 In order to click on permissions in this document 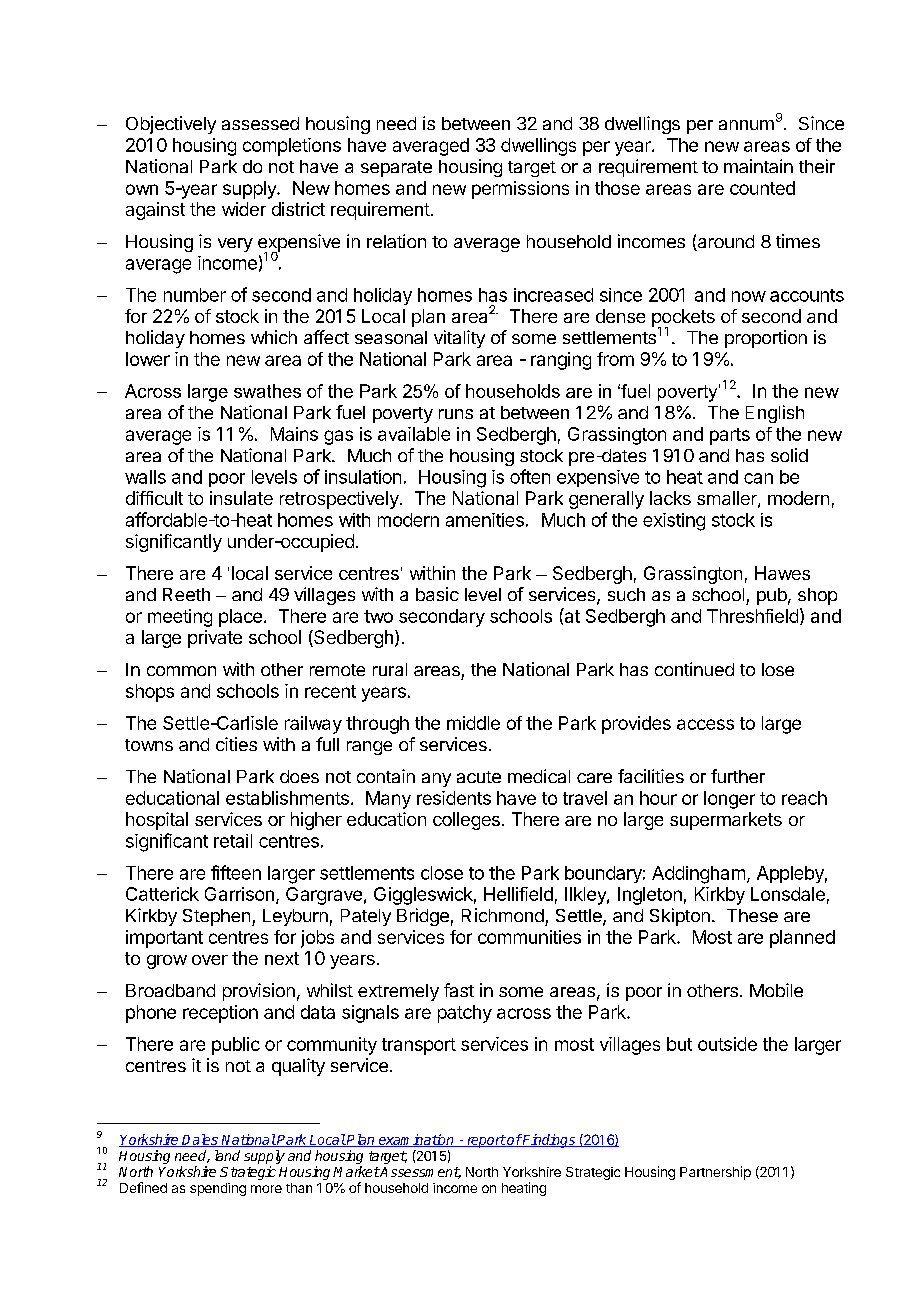, I will do `click(520, 190)`.
